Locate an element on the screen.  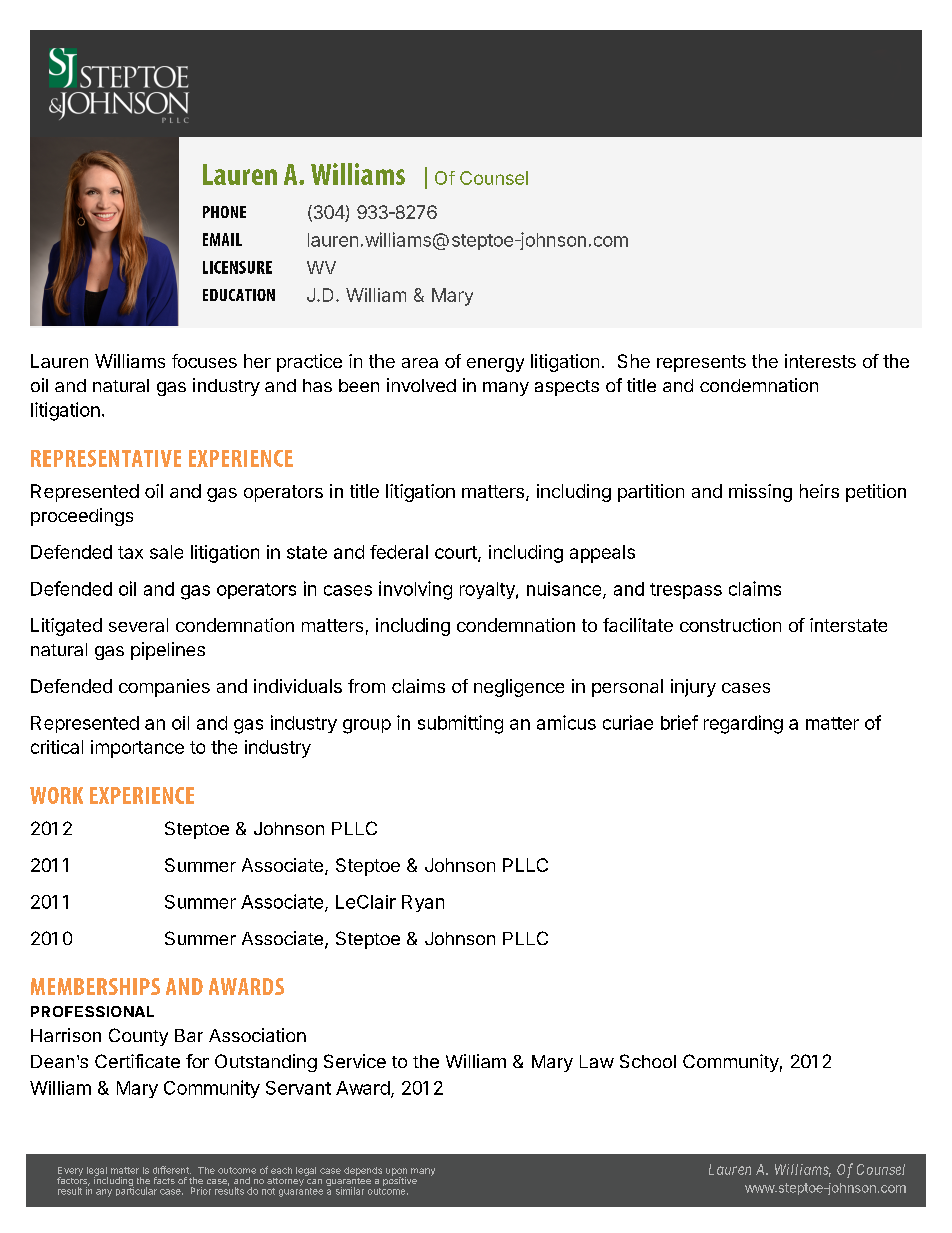
interests is located at coordinates (820, 361).
